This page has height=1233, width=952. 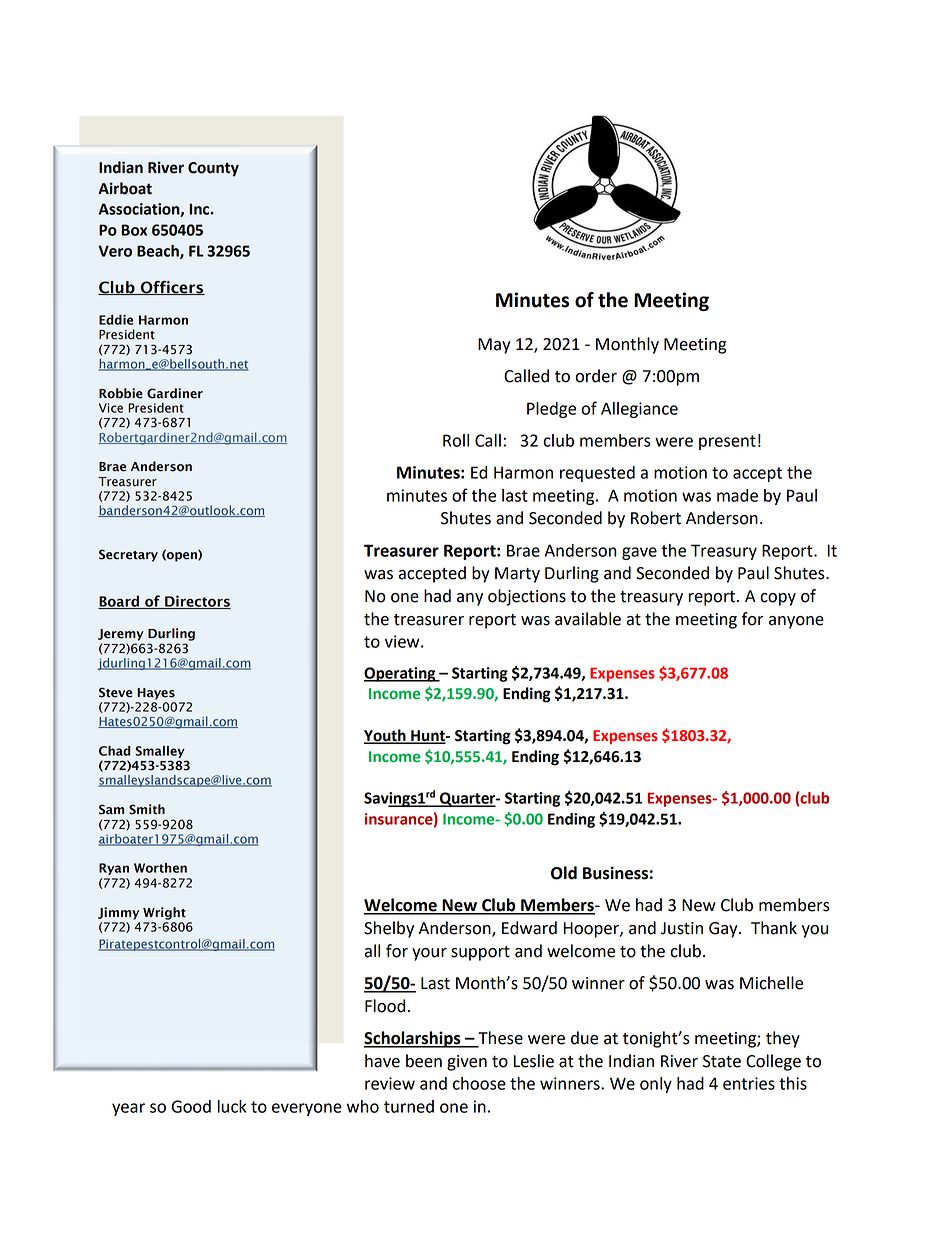 I want to click on Good, so click(x=191, y=1106).
